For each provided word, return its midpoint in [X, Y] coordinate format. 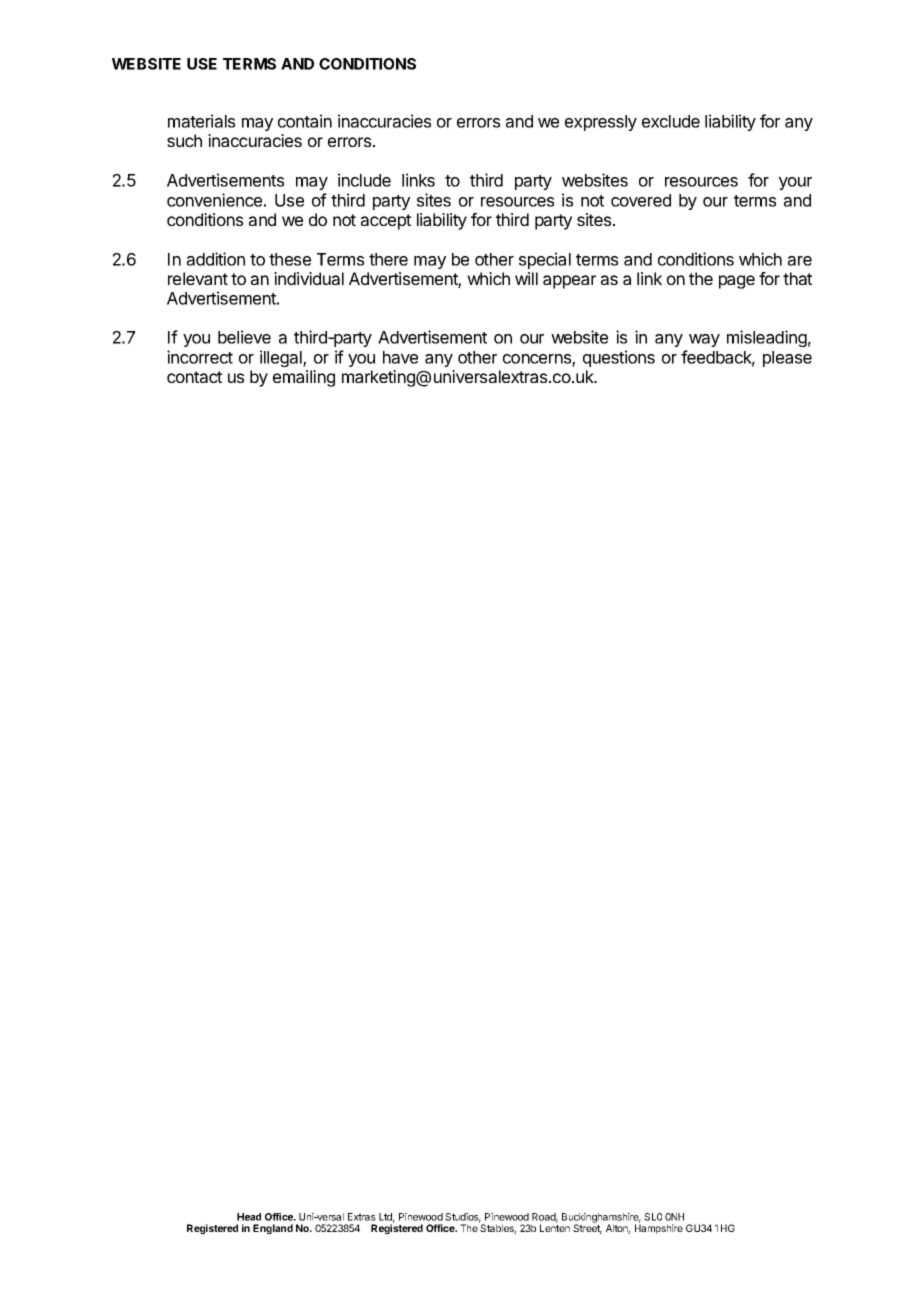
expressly [601, 123]
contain [305, 121]
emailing [304, 378]
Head [249, 1217]
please [787, 359]
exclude [671, 121]
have [400, 357]
